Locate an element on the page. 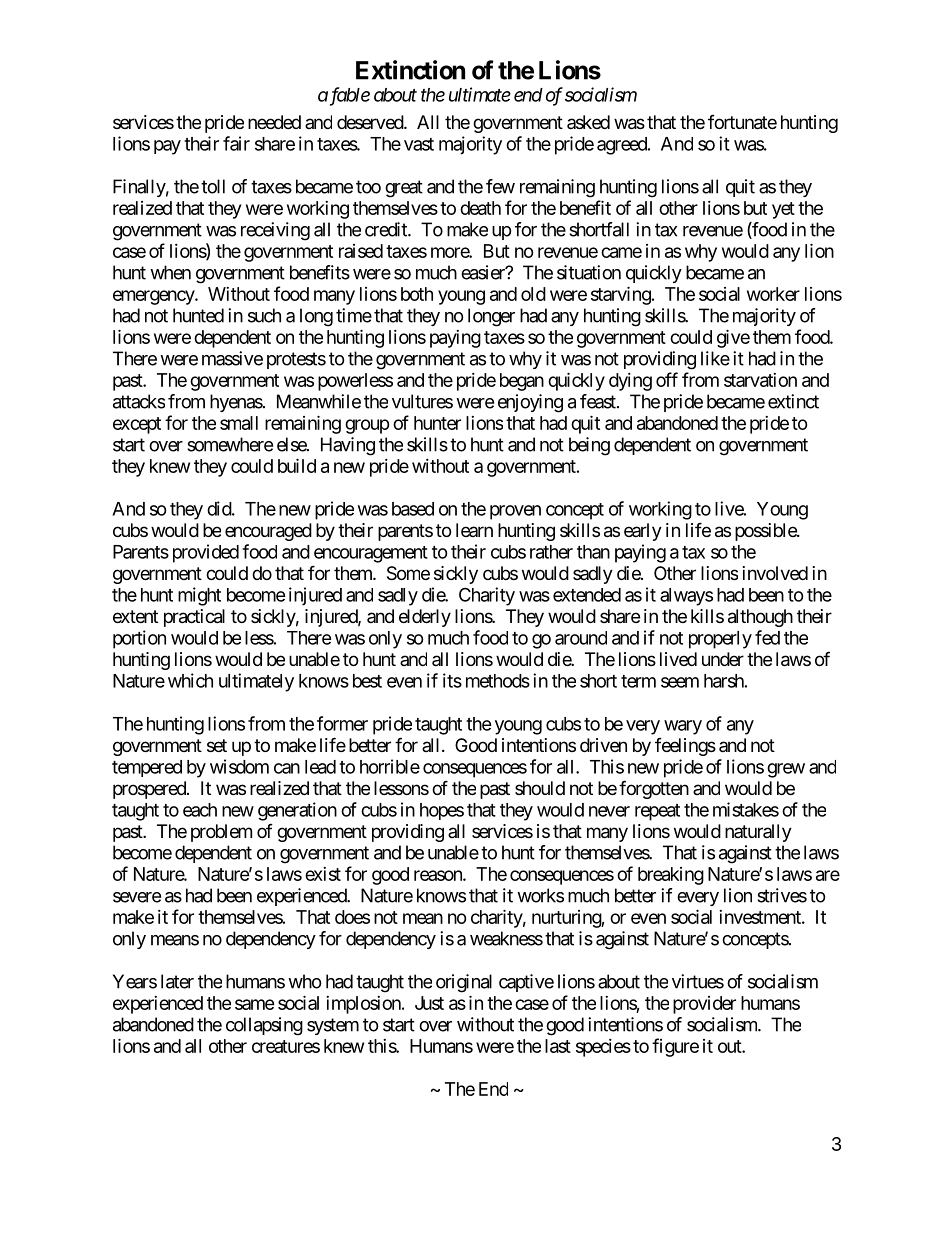 This image has width=952, height=1233. fair is located at coordinates (236, 143).
